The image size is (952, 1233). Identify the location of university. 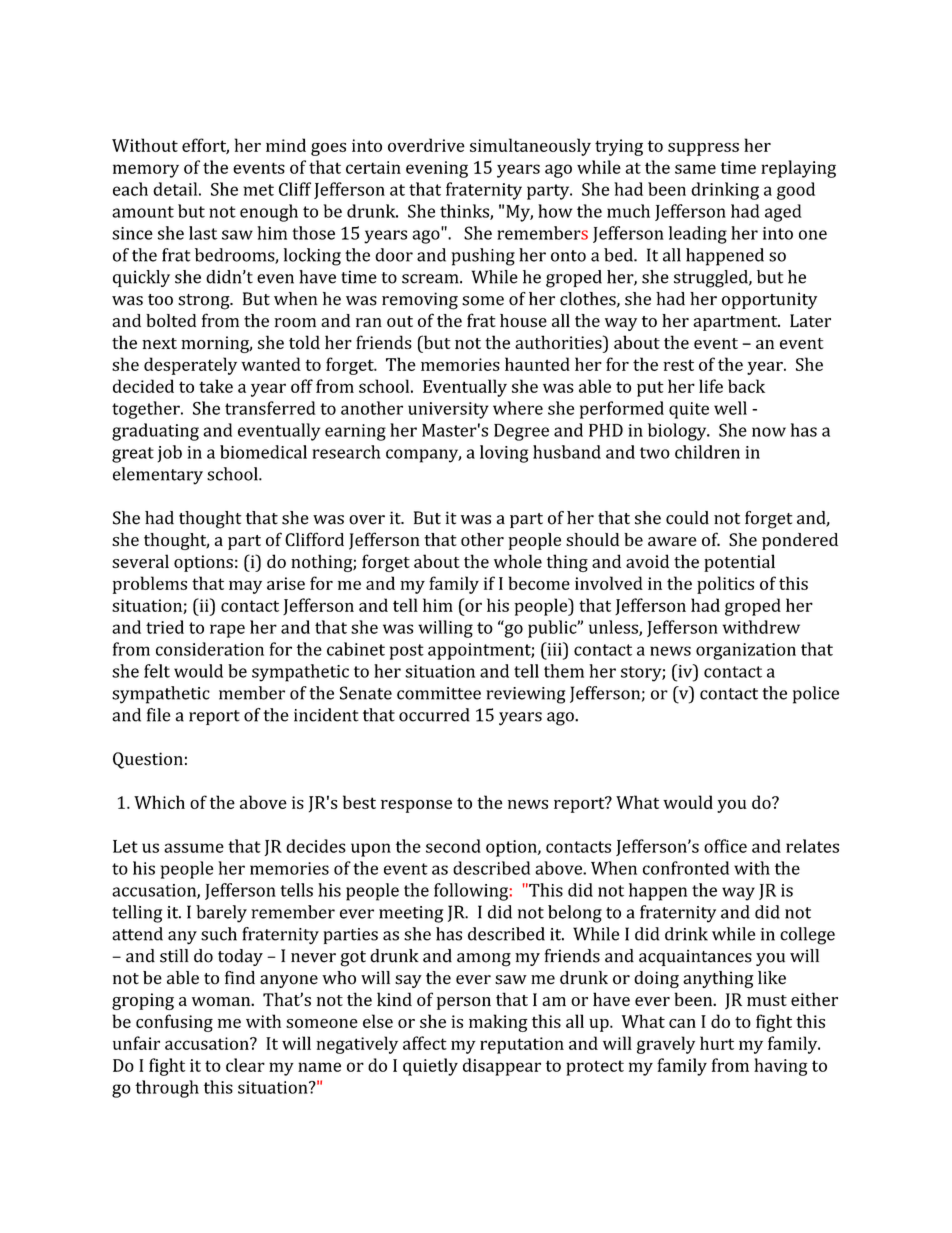
(448, 410).
